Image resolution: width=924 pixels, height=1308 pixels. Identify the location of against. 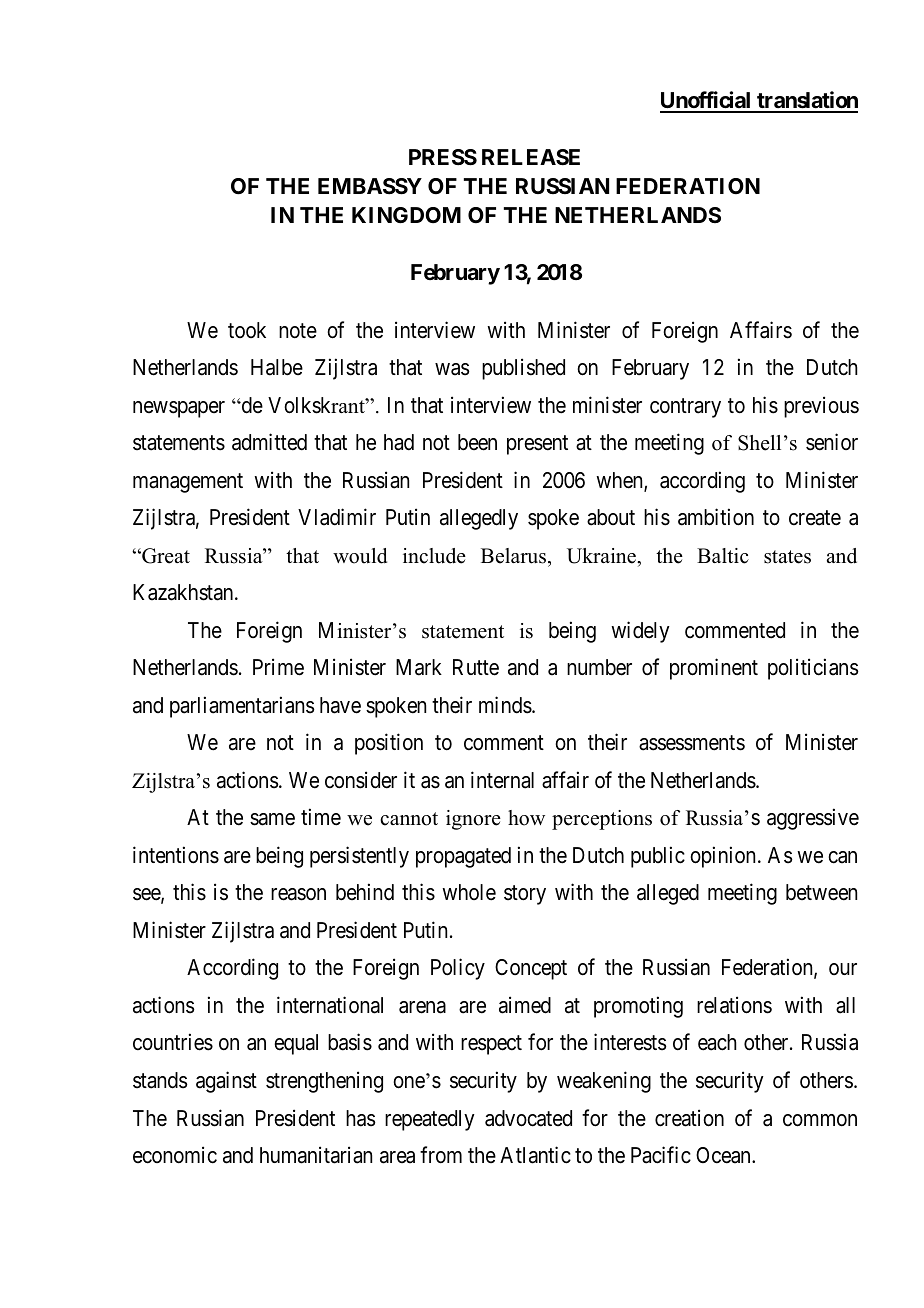
(226, 1082).
